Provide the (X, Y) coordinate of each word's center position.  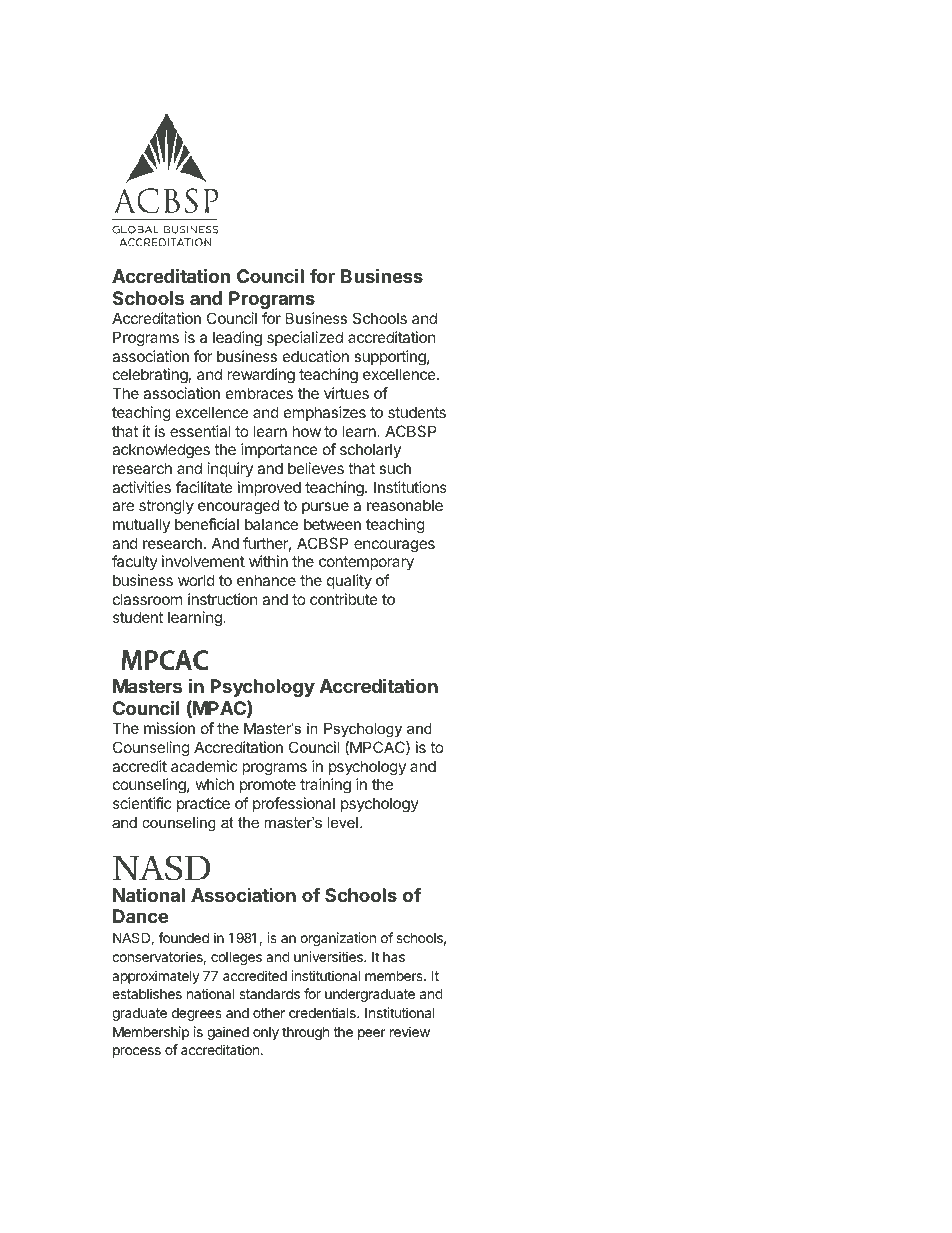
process (137, 1052)
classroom (147, 599)
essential (200, 431)
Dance (140, 916)
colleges (236, 958)
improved (269, 488)
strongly (166, 507)
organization (338, 939)
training (325, 786)
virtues (346, 393)
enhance (266, 580)
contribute (344, 599)
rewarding (261, 376)
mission (169, 728)
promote (268, 786)
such (395, 468)
